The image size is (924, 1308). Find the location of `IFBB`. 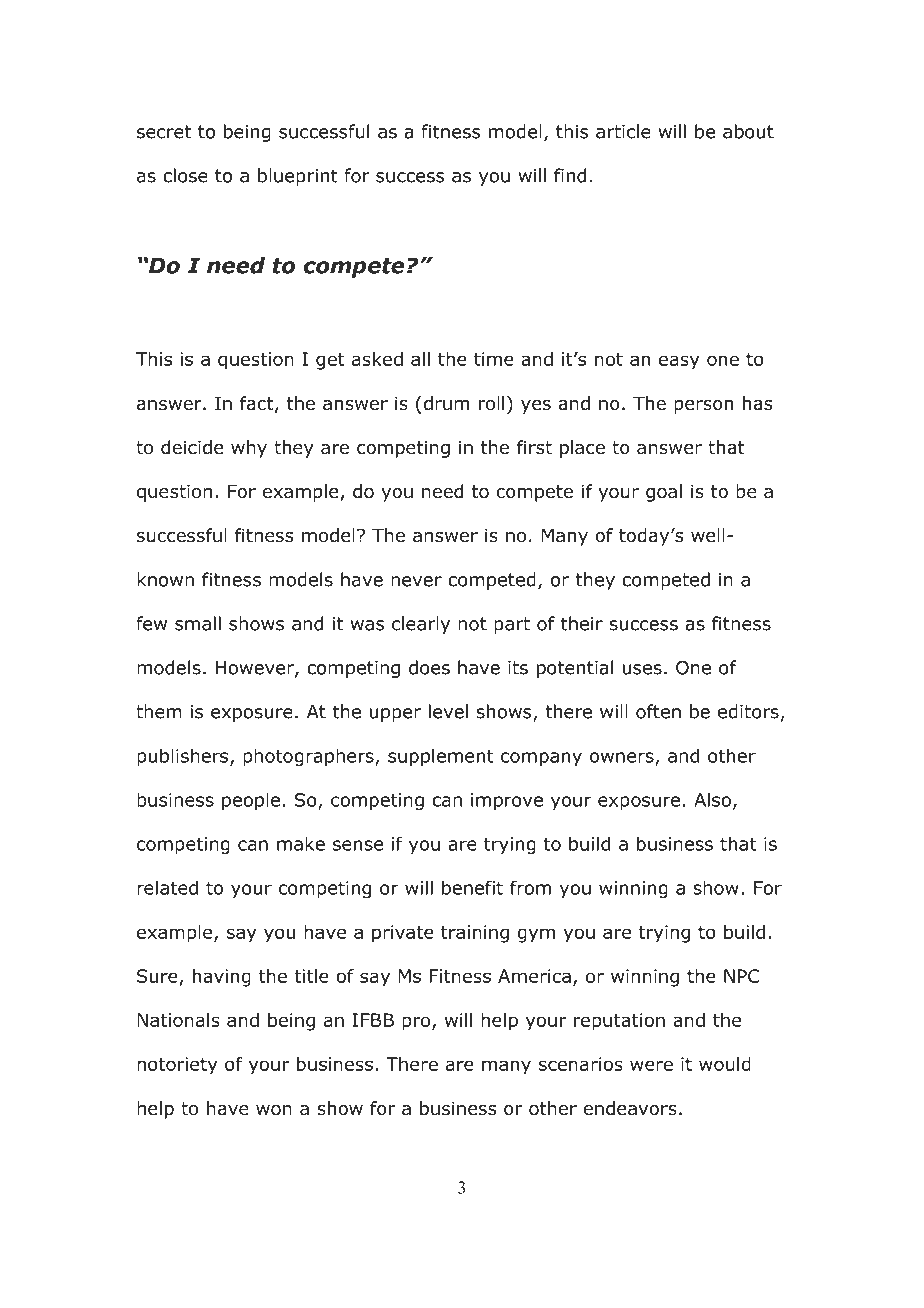

IFBB is located at coordinates (373, 1020).
